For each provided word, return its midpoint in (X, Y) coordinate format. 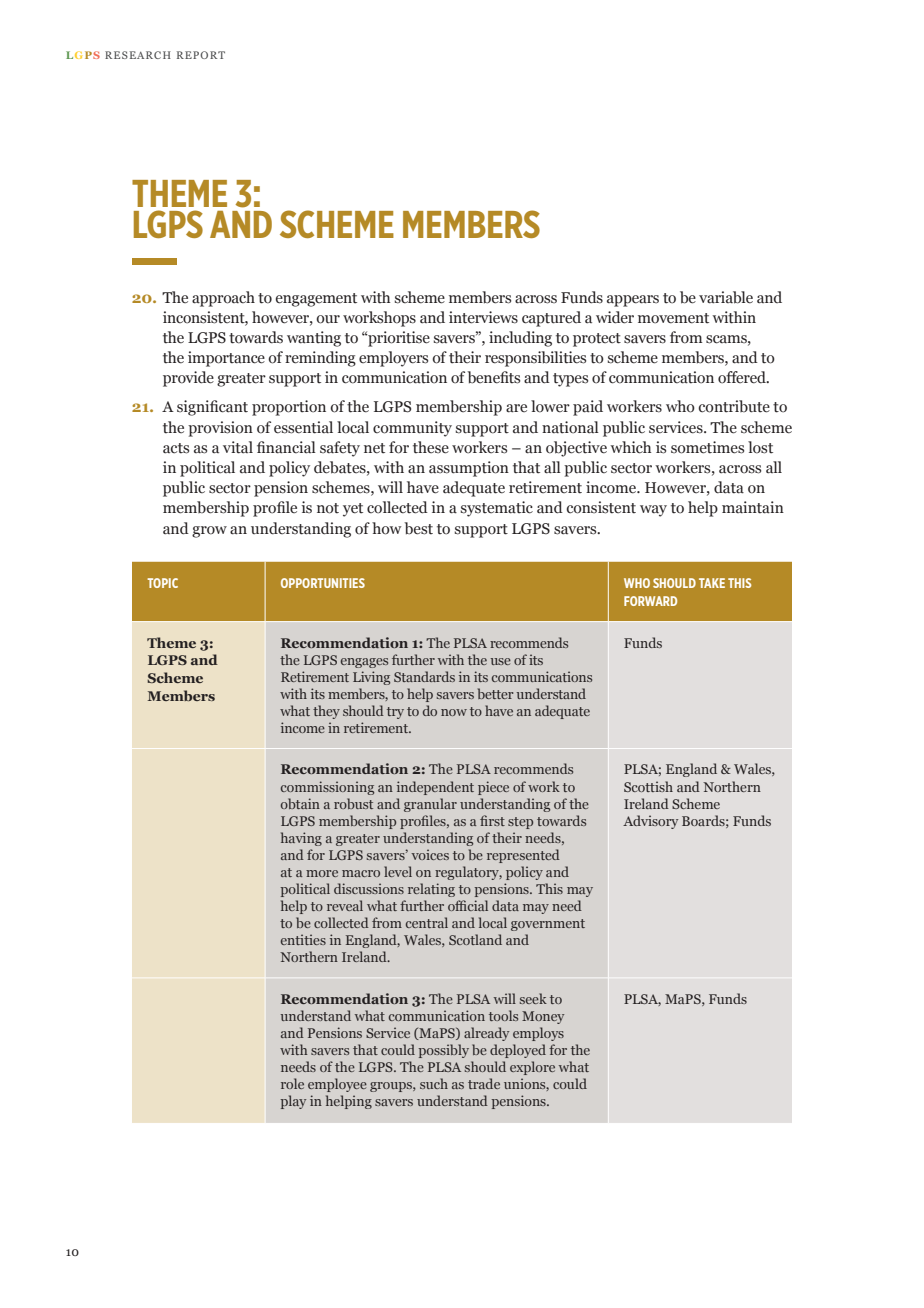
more (322, 873)
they (326, 712)
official (468, 905)
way (653, 511)
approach (223, 299)
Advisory (650, 822)
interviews (483, 317)
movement (673, 318)
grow (209, 532)
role (292, 1083)
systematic (497, 509)
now (454, 712)
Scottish (648, 786)
